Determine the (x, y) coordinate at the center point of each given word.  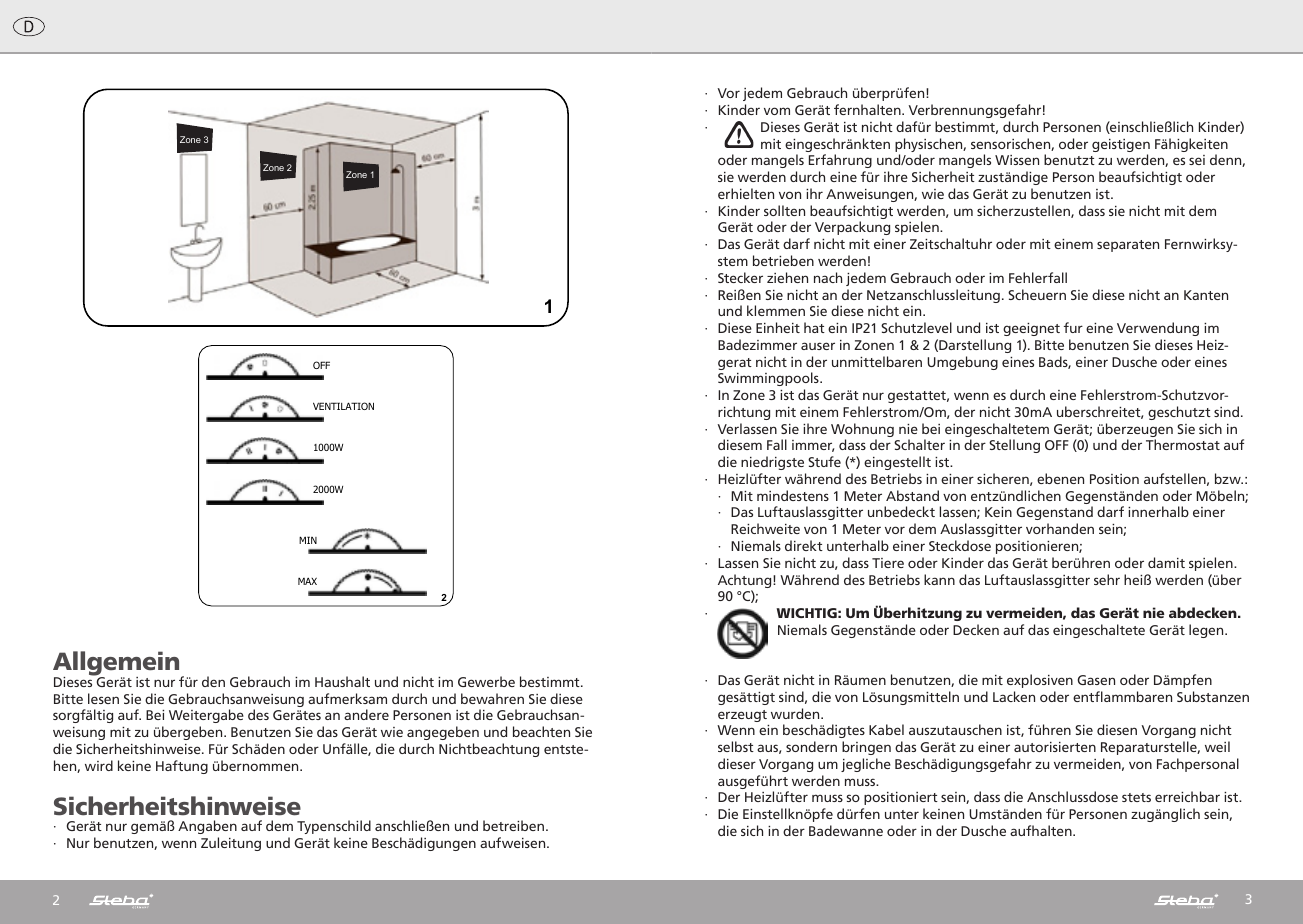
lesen (103, 698)
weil (1217, 746)
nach (828, 277)
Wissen (1017, 160)
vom (777, 111)
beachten (541, 731)
